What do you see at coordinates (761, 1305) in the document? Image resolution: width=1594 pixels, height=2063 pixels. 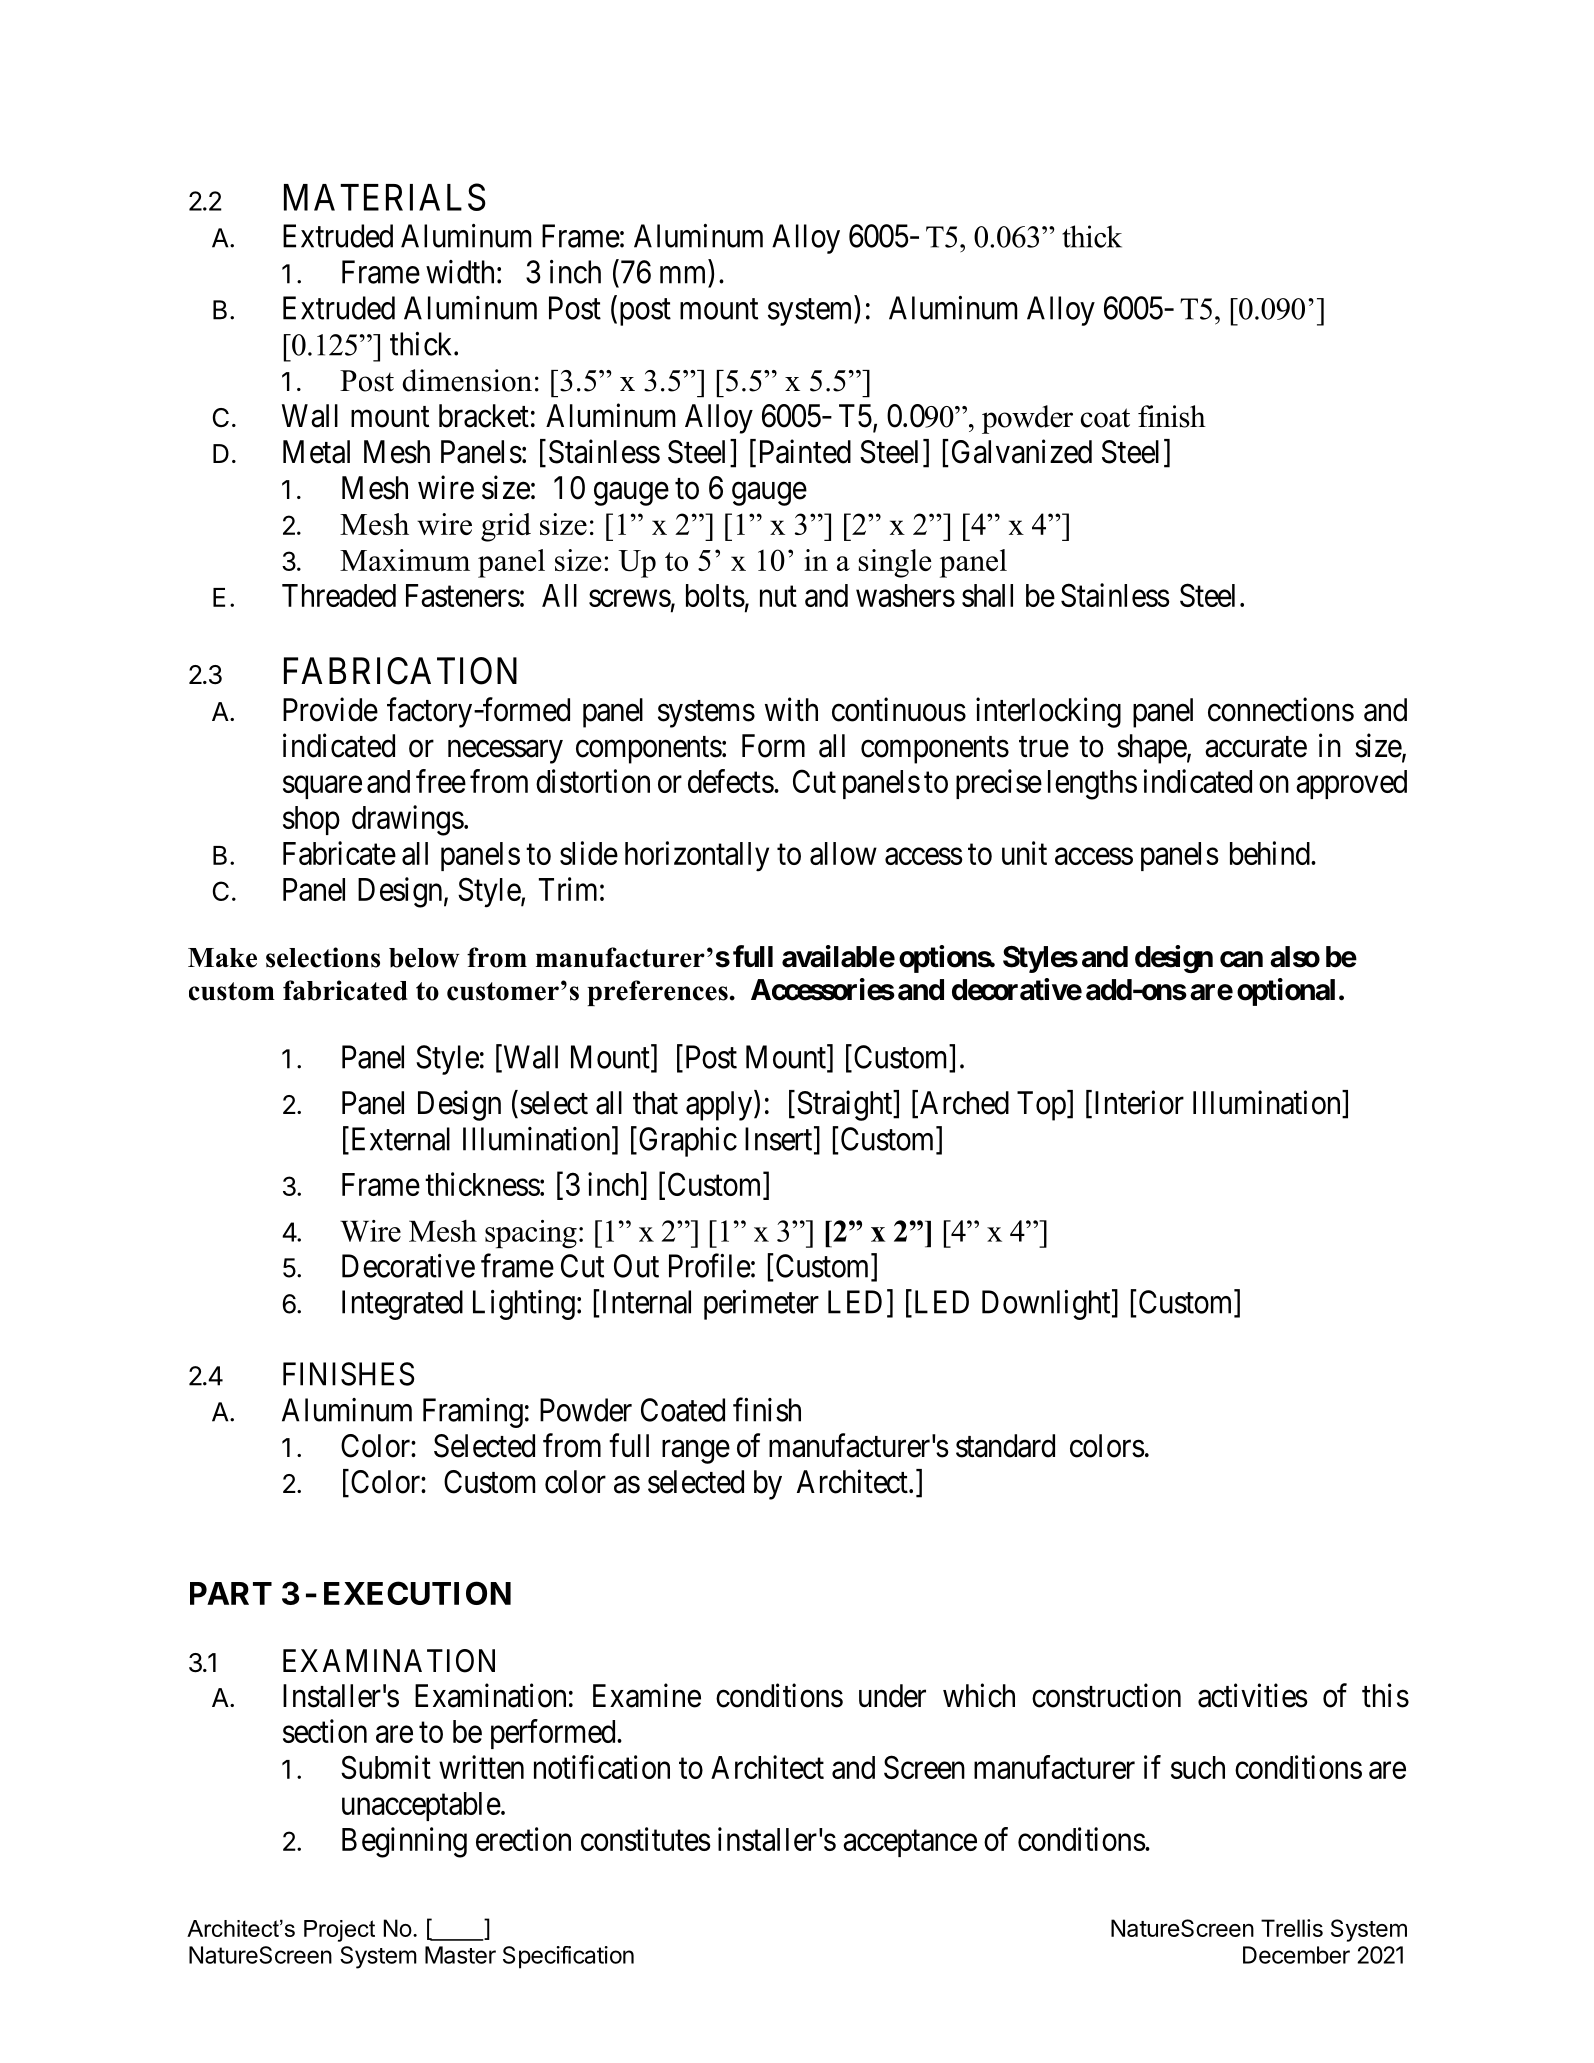 I see `perimeter` at bounding box center [761, 1305].
